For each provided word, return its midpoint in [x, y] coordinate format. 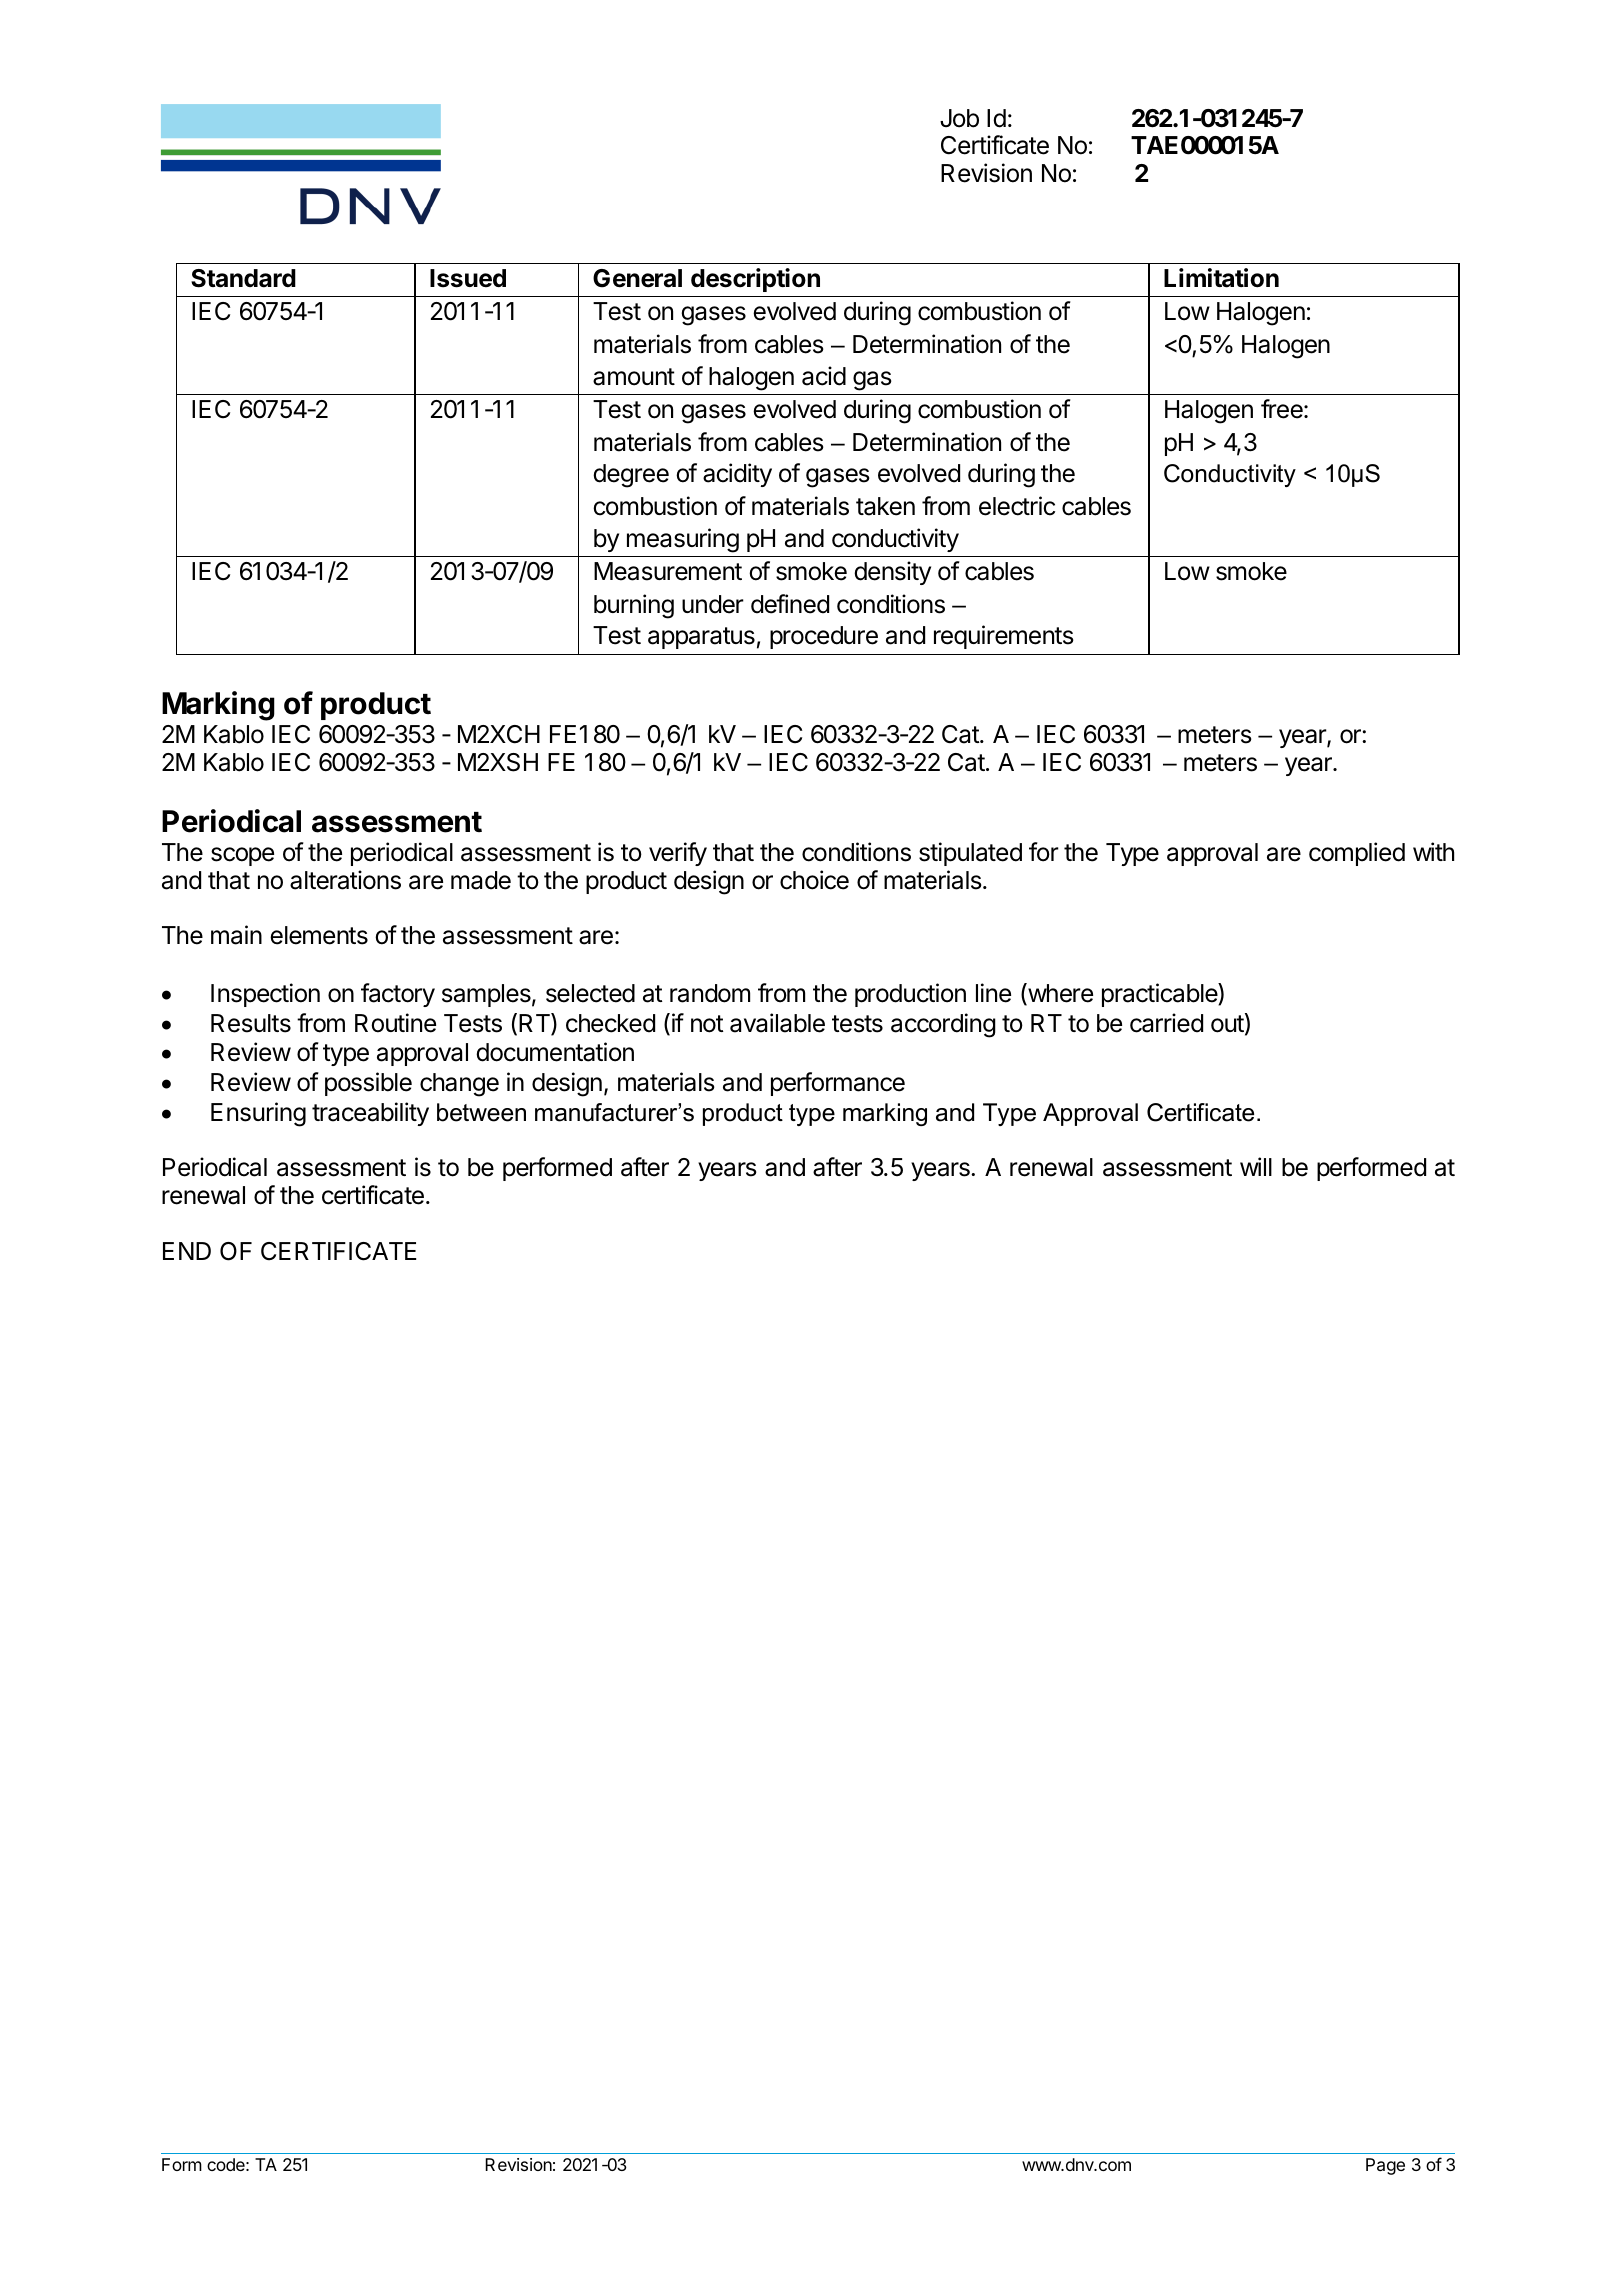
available [777, 1023]
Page [1385, 2166]
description [755, 280]
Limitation [1221, 278]
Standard [243, 278]
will [1256, 1166]
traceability [370, 1114]
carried [1166, 1023]
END [187, 1251]
